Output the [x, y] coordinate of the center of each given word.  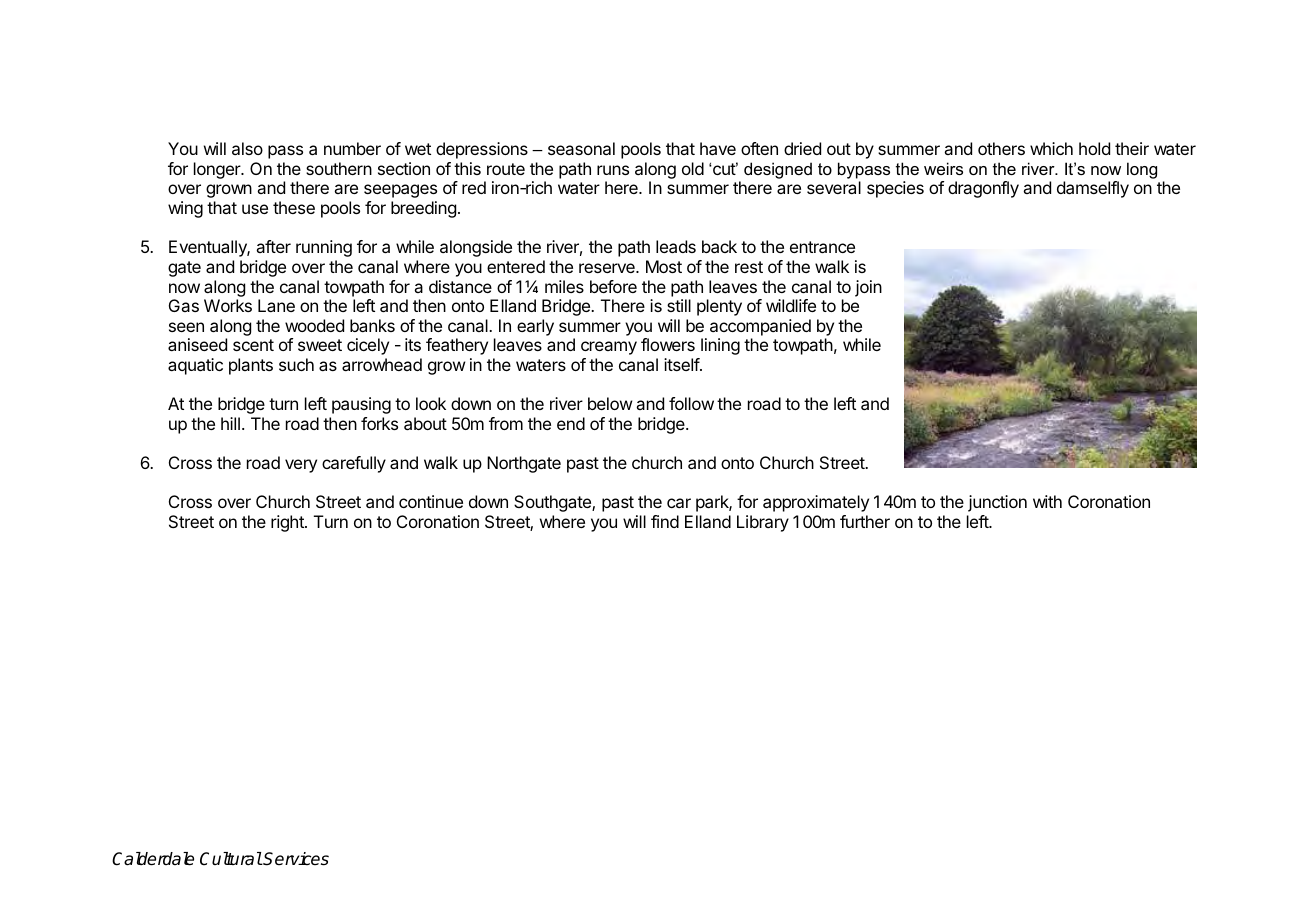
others [1001, 148]
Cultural [231, 859]
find [665, 521]
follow [691, 403]
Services [295, 859]
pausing [361, 405]
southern [339, 168]
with [1047, 501]
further [865, 521]
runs [613, 170]
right [288, 523]
